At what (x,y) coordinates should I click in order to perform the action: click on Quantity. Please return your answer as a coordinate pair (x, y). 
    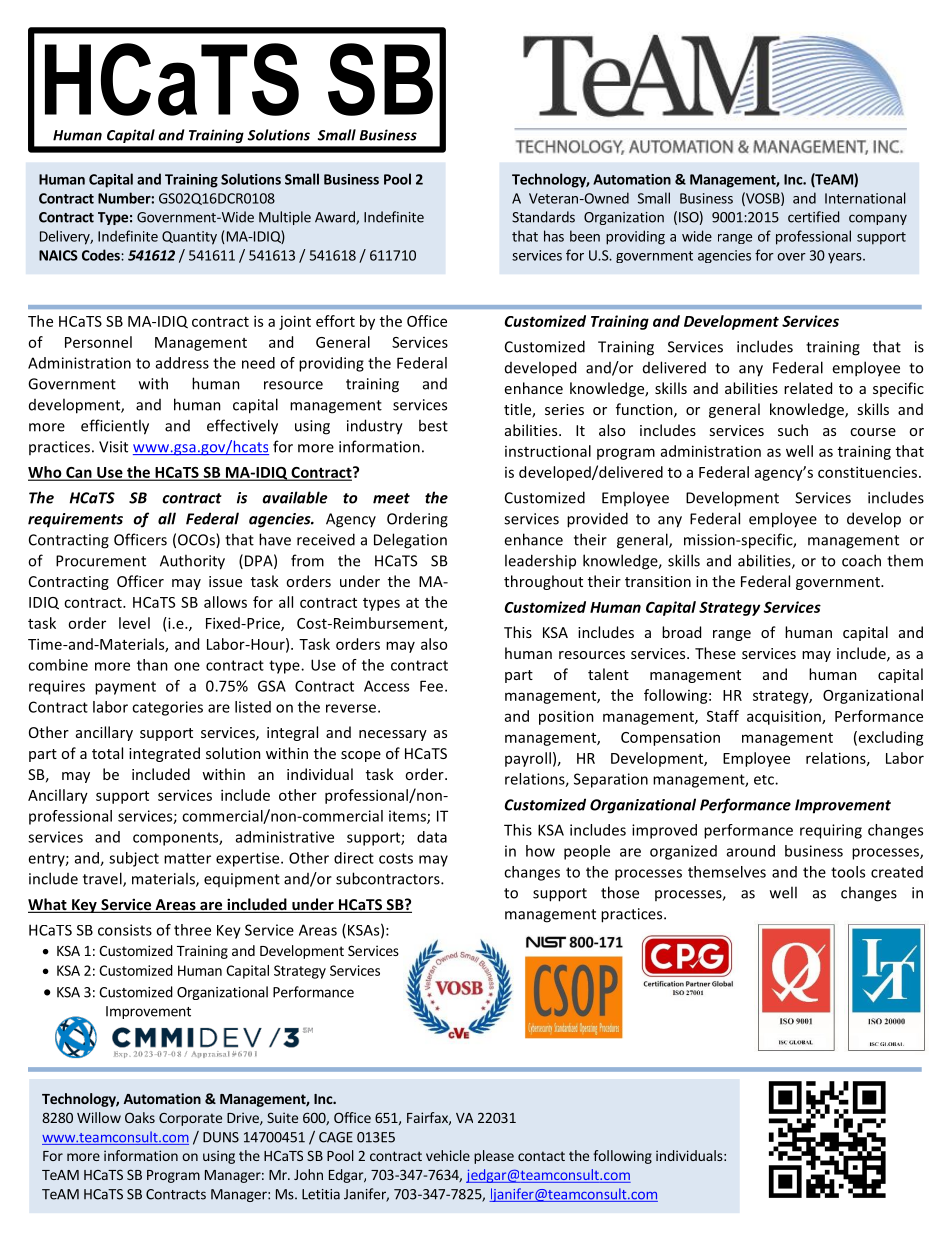
    Looking at the image, I should click on (189, 238).
